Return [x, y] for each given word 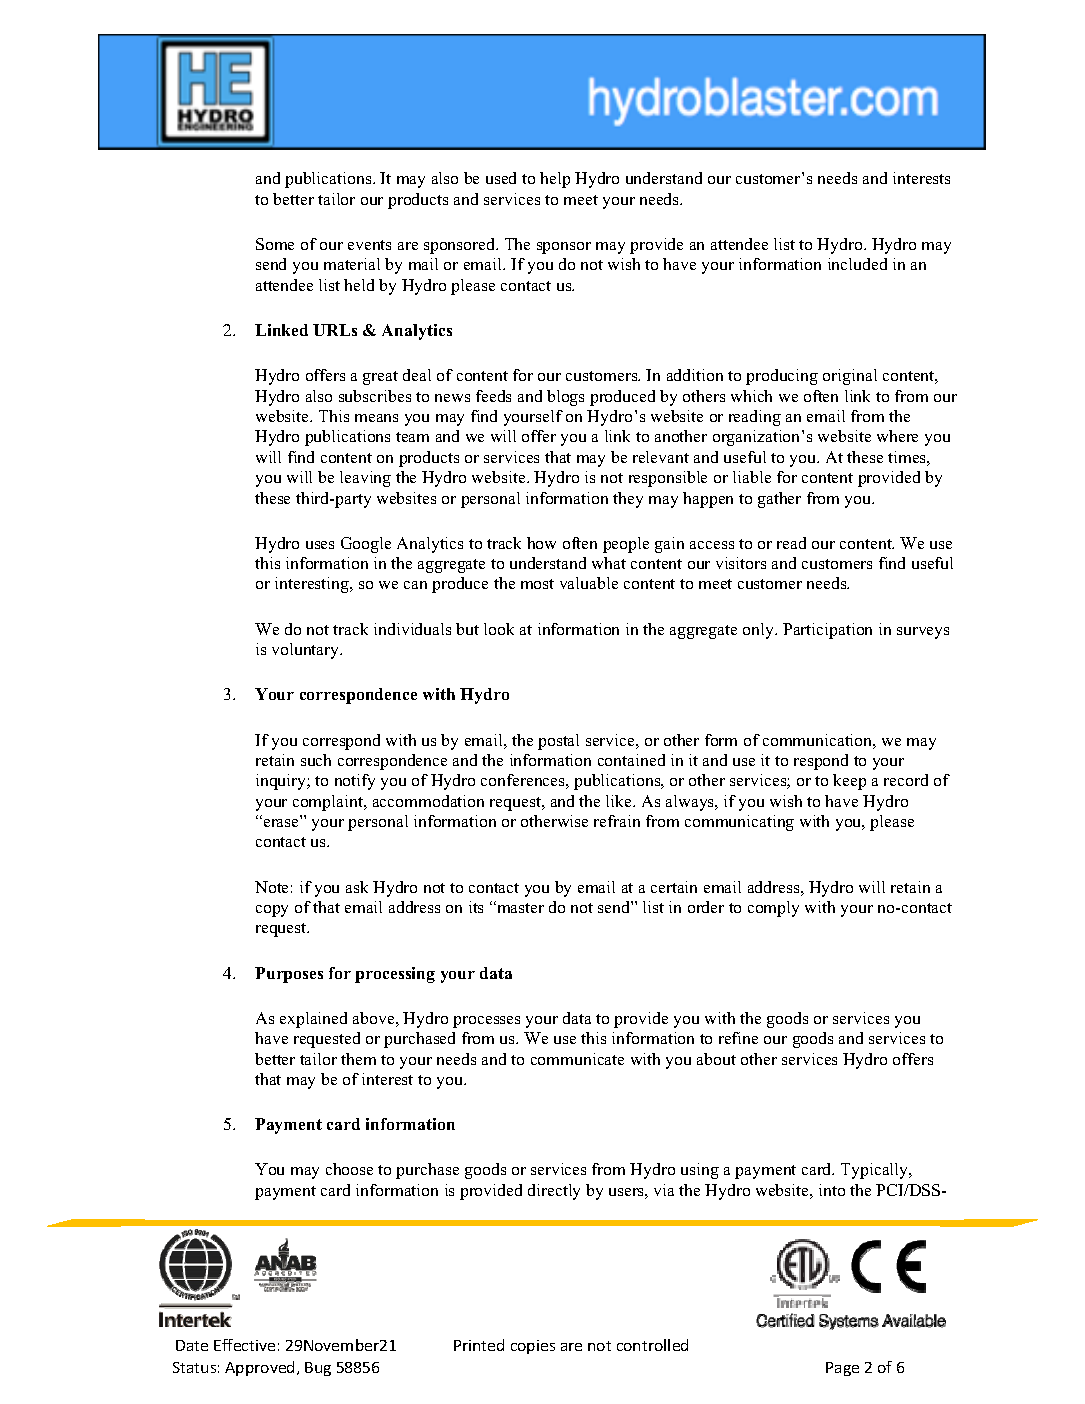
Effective [244, 1345]
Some [275, 244]
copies [533, 1347]
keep [849, 782]
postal [558, 742]
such [316, 760]
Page [842, 1369]
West [928, 108]
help [555, 180]
